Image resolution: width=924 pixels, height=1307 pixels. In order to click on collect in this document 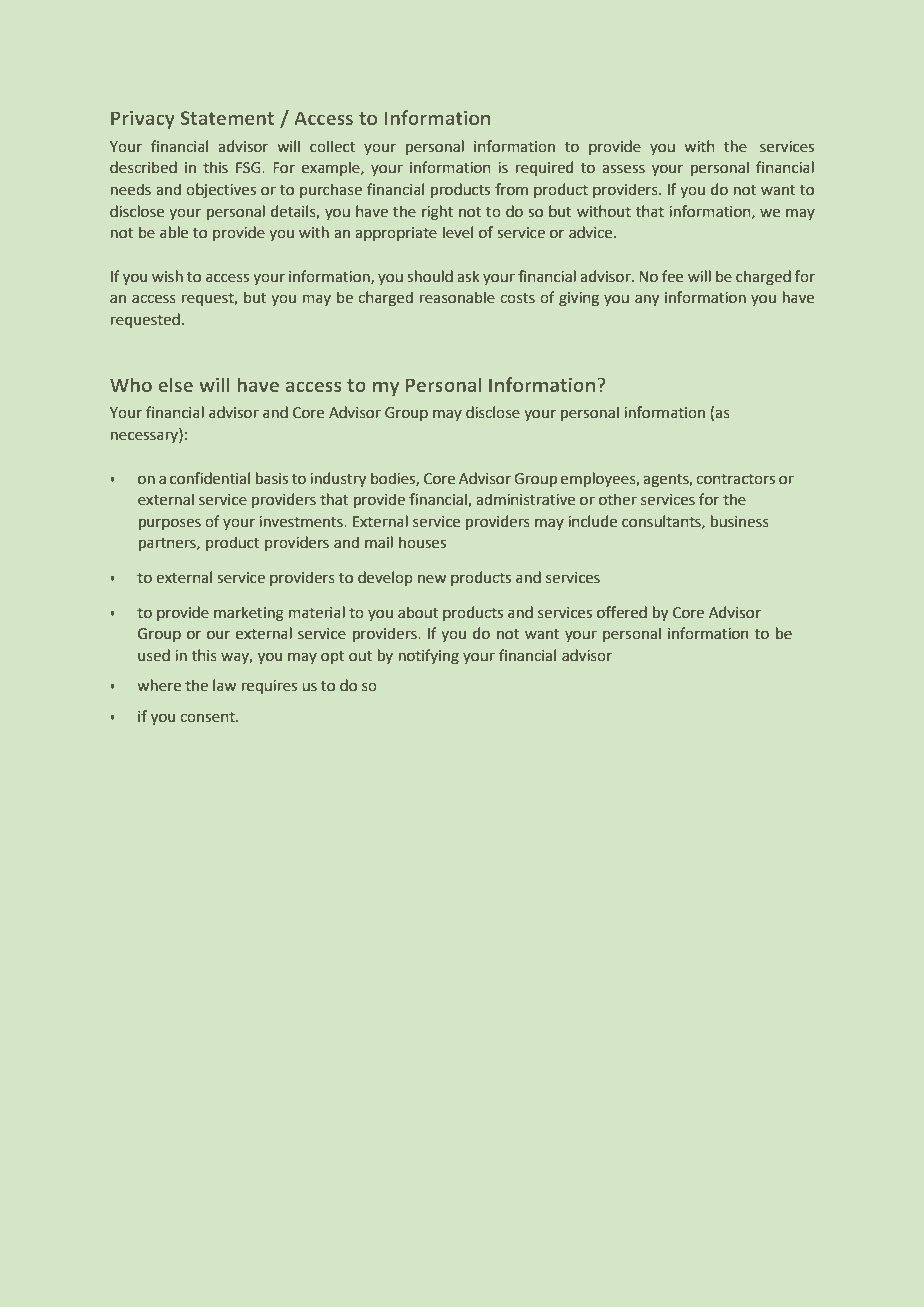, I will do `click(332, 146)`.
